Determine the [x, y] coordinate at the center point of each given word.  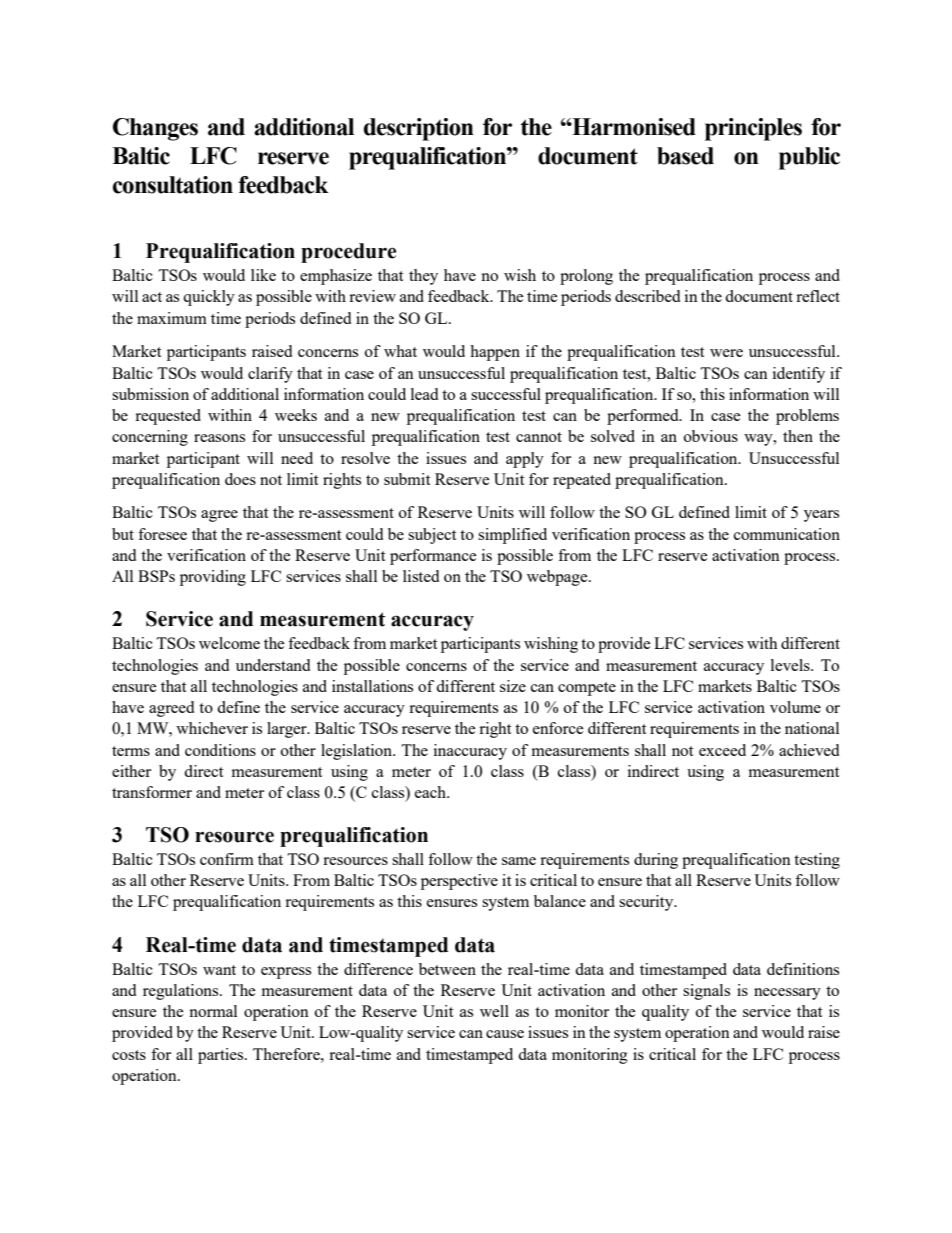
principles [753, 129]
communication [787, 534]
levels [791, 665]
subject [432, 536]
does [240, 479]
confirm [227, 859]
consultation [173, 185]
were [726, 353]
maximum [172, 318]
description [419, 129]
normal [213, 1011]
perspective [459, 882]
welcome [229, 643]
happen [495, 353]
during [656, 861]
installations [372, 686]
